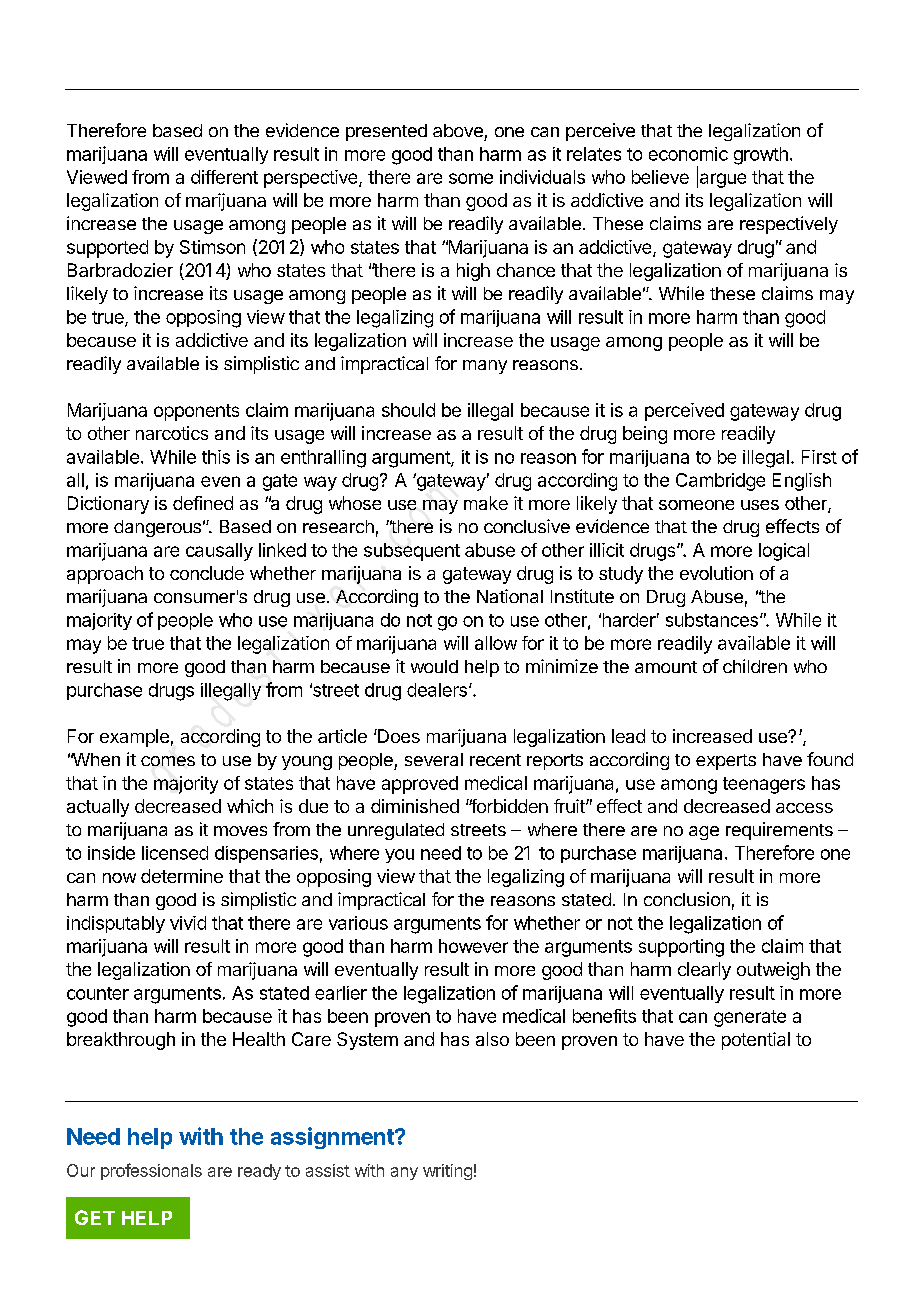 The width and height of the image is (924, 1308). Describe the element at coordinates (755, 666) in the image. I see `children` at that location.
